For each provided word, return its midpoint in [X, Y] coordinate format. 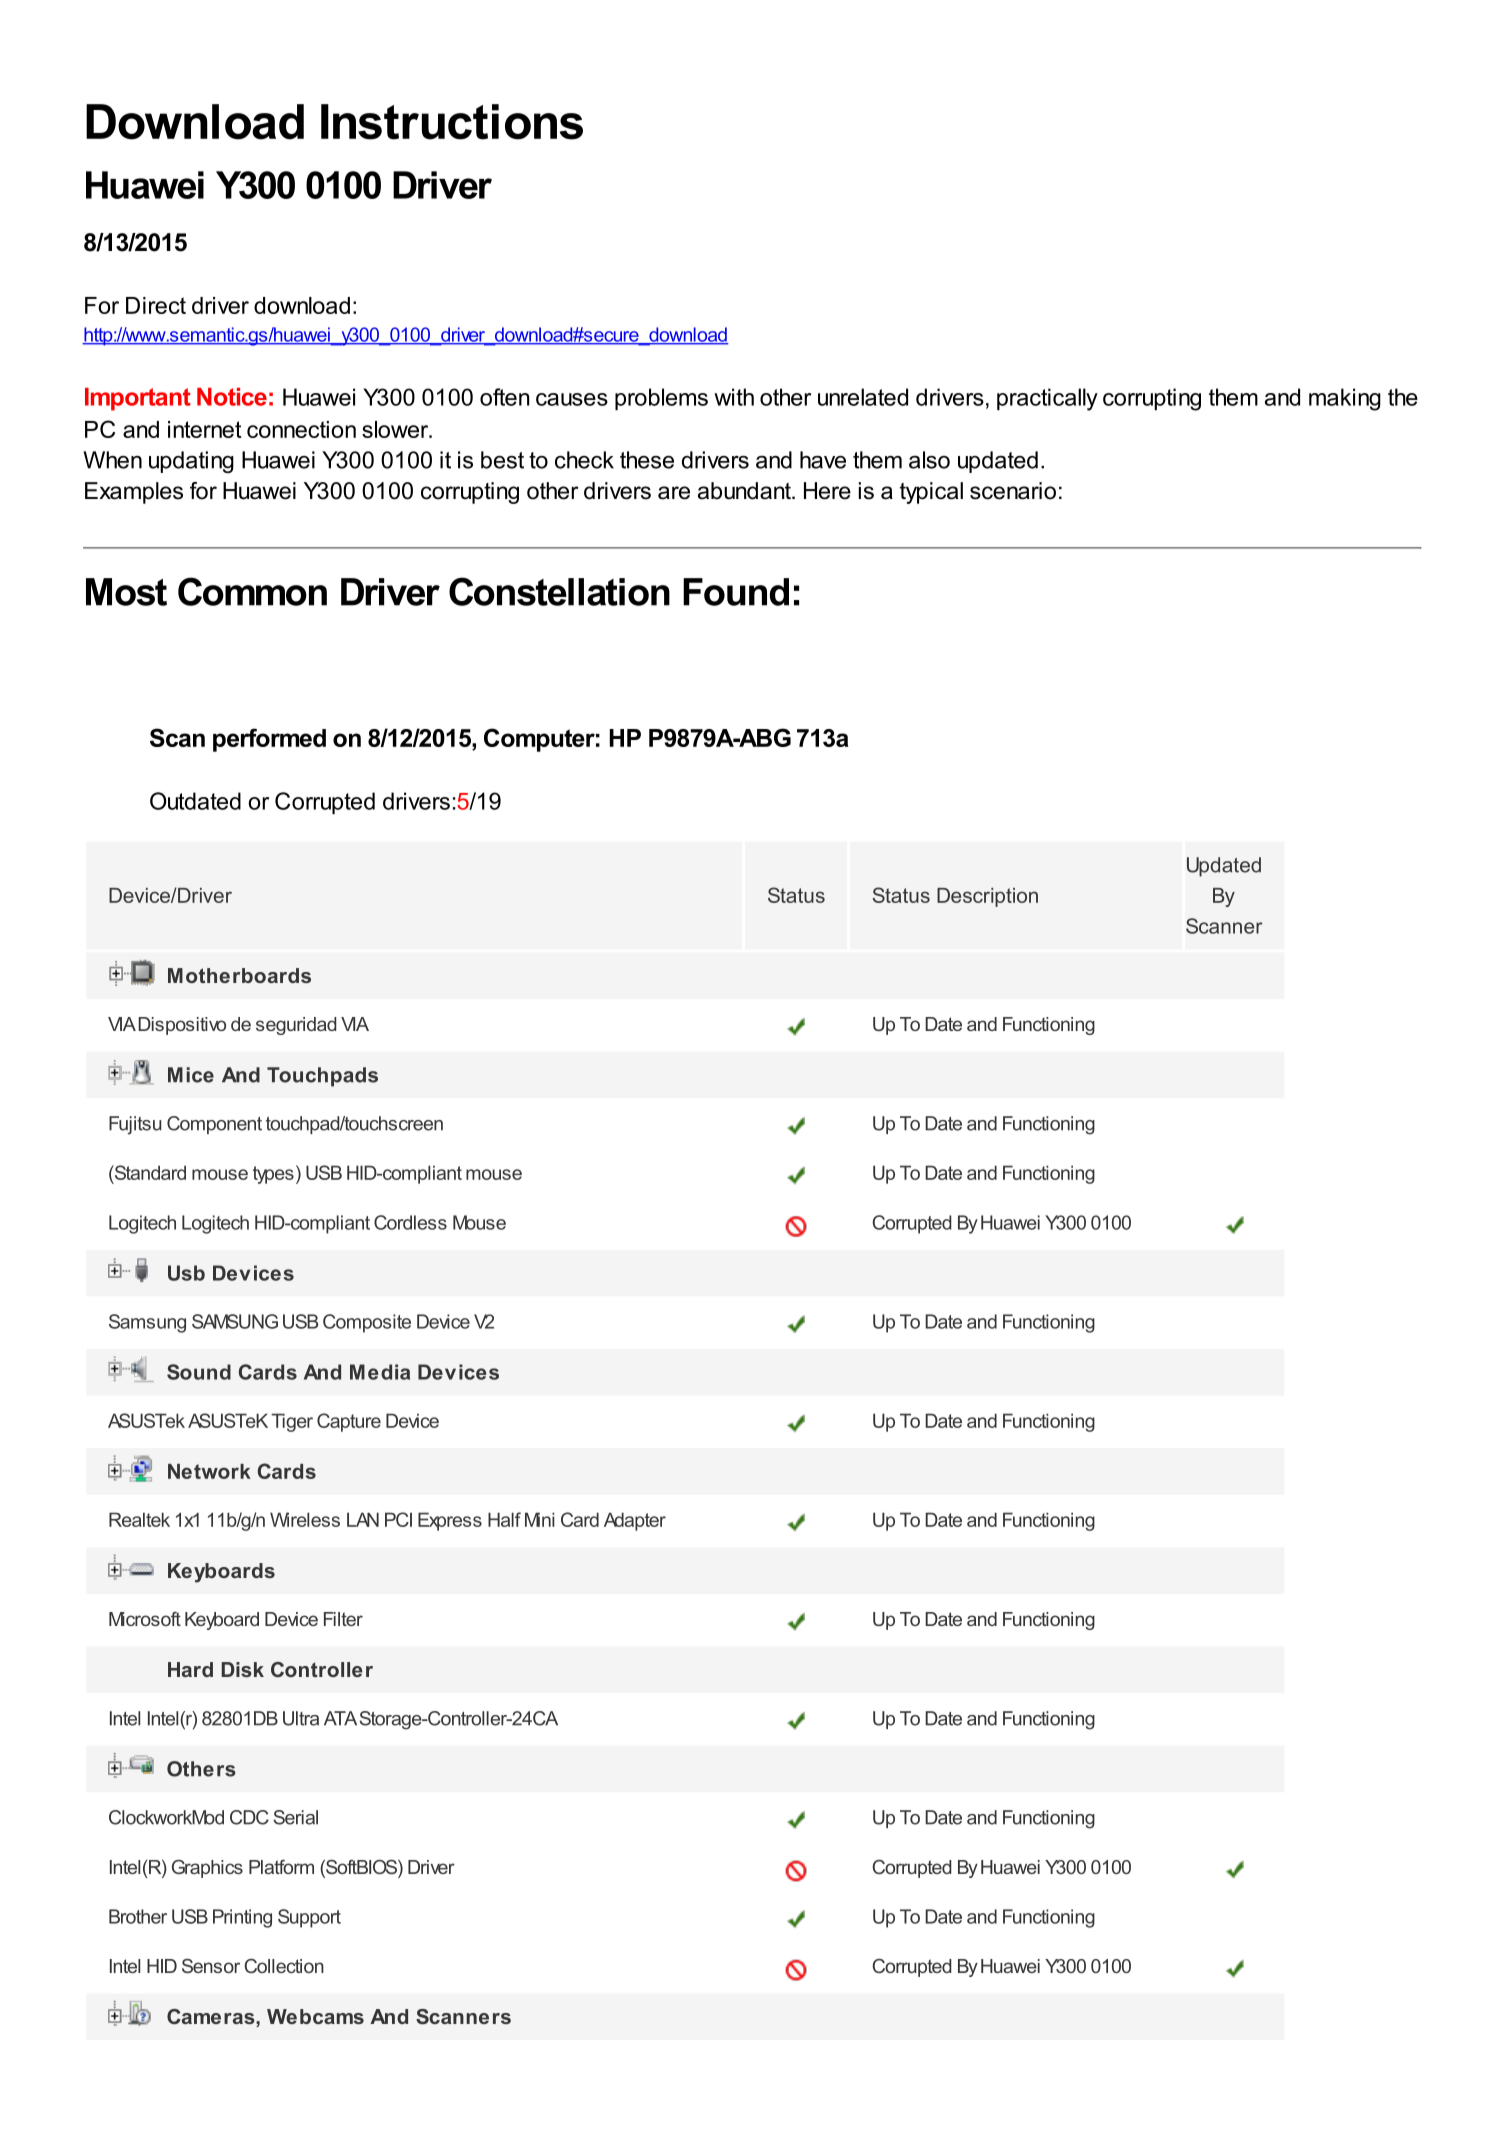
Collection [284, 1965]
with [734, 397]
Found [736, 592]
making [1345, 399]
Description [987, 897]
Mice [191, 1075]
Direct [156, 305]
